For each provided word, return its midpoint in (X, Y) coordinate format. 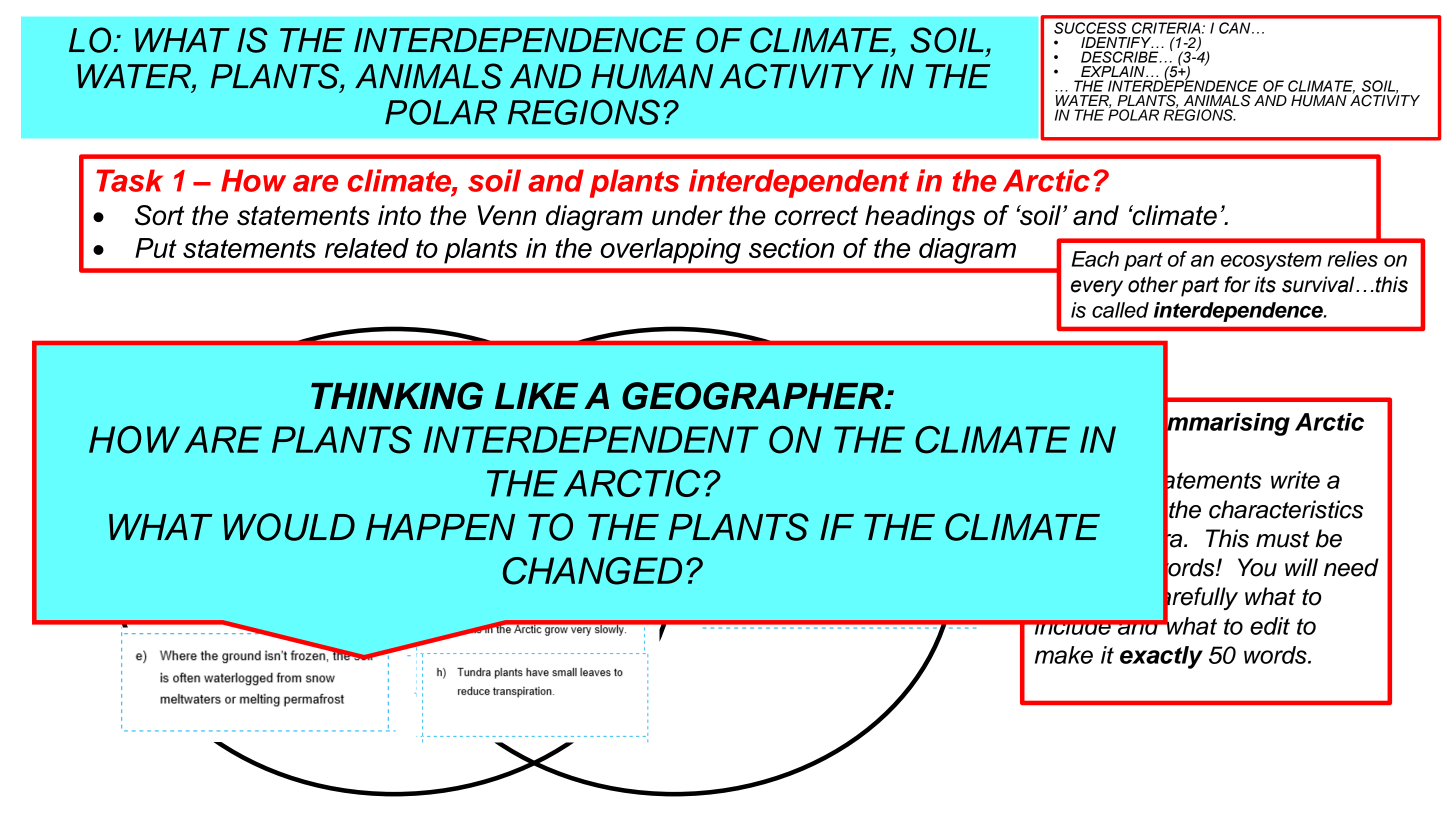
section (791, 248)
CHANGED (592, 571)
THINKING (397, 396)
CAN (1236, 28)
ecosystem (1271, 261)
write (1295, 480)
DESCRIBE (1121, 57)
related (367, 248)
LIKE (536, 396)
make (1064, 655)
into (399, 215)
